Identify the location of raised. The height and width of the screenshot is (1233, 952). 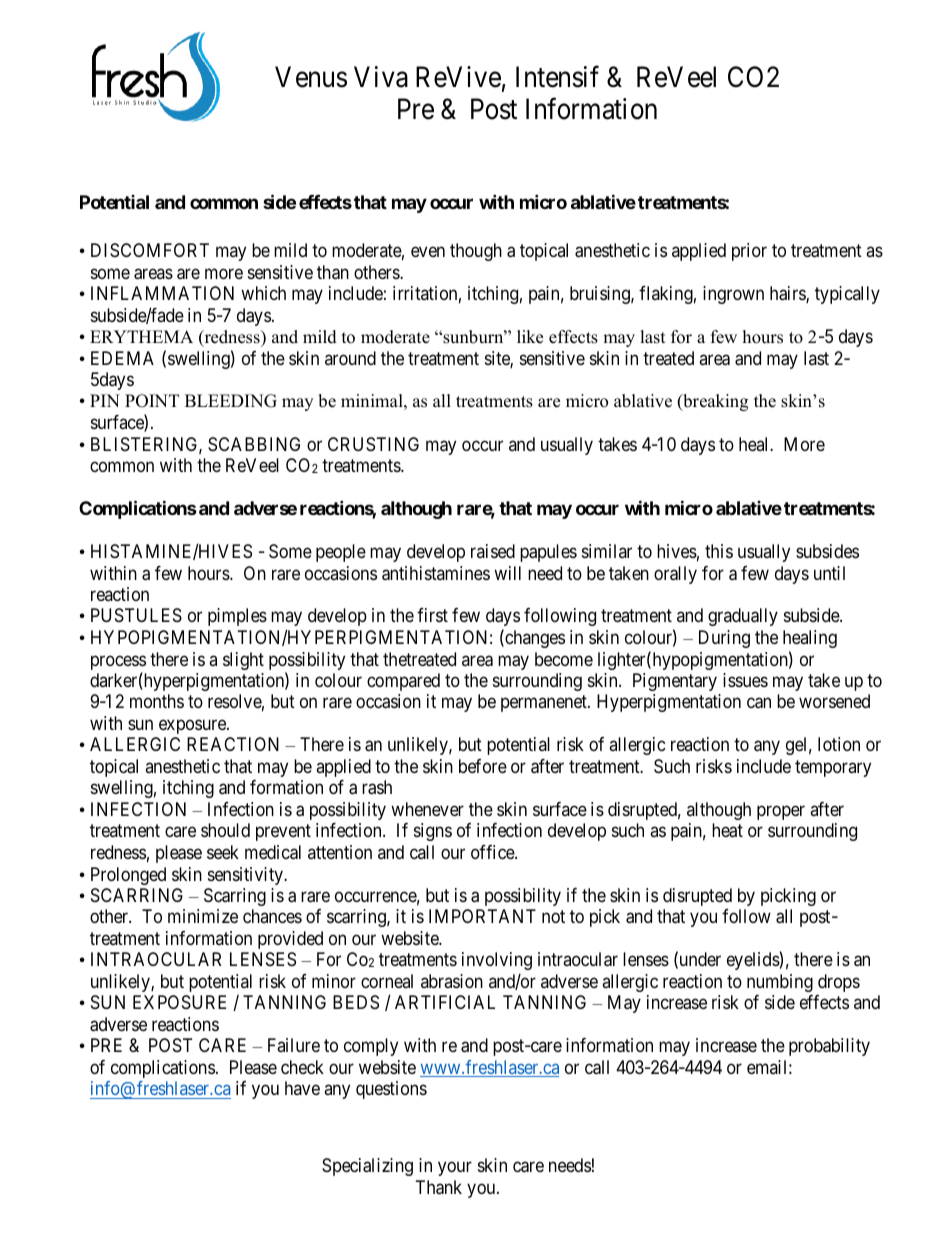
(493, 551).
